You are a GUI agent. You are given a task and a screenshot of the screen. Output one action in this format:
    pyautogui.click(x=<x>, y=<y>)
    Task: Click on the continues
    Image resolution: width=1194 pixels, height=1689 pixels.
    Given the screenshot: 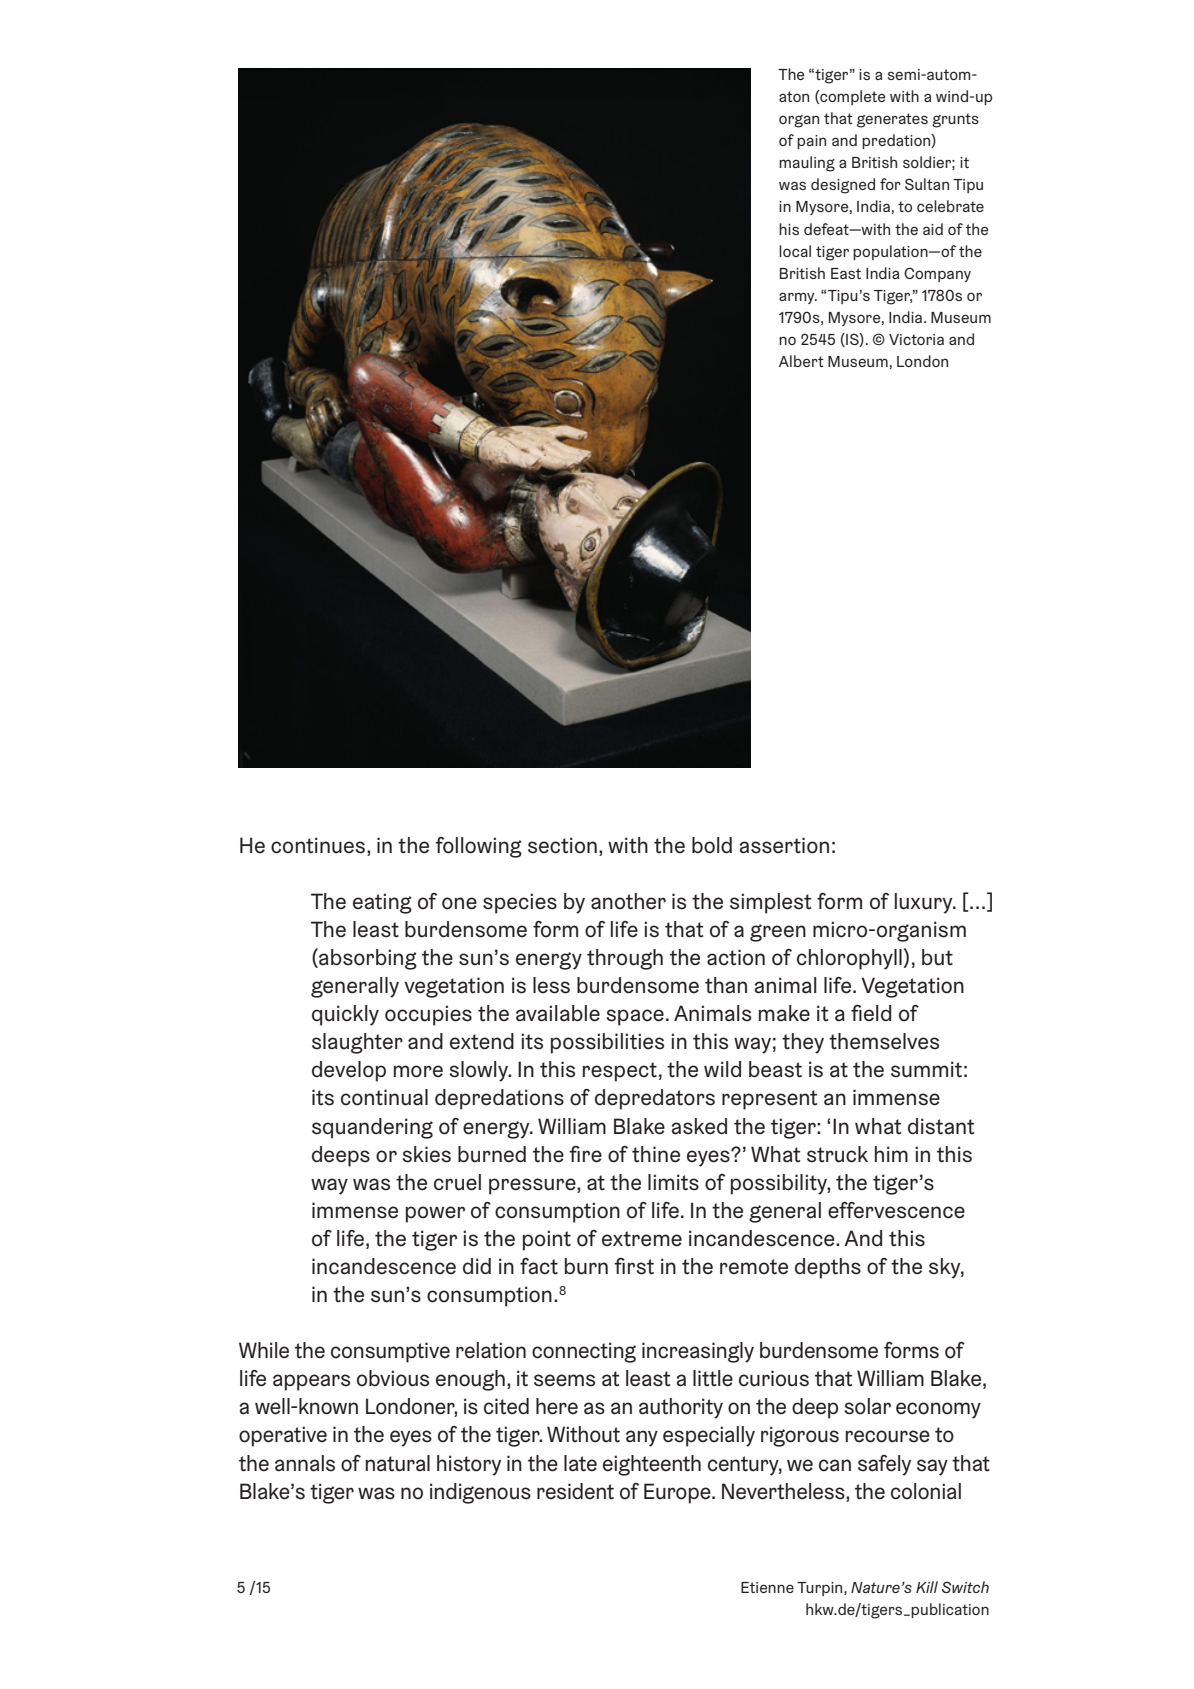 What is the action you would take?
    pyautogui.click(x=318, y=845)
